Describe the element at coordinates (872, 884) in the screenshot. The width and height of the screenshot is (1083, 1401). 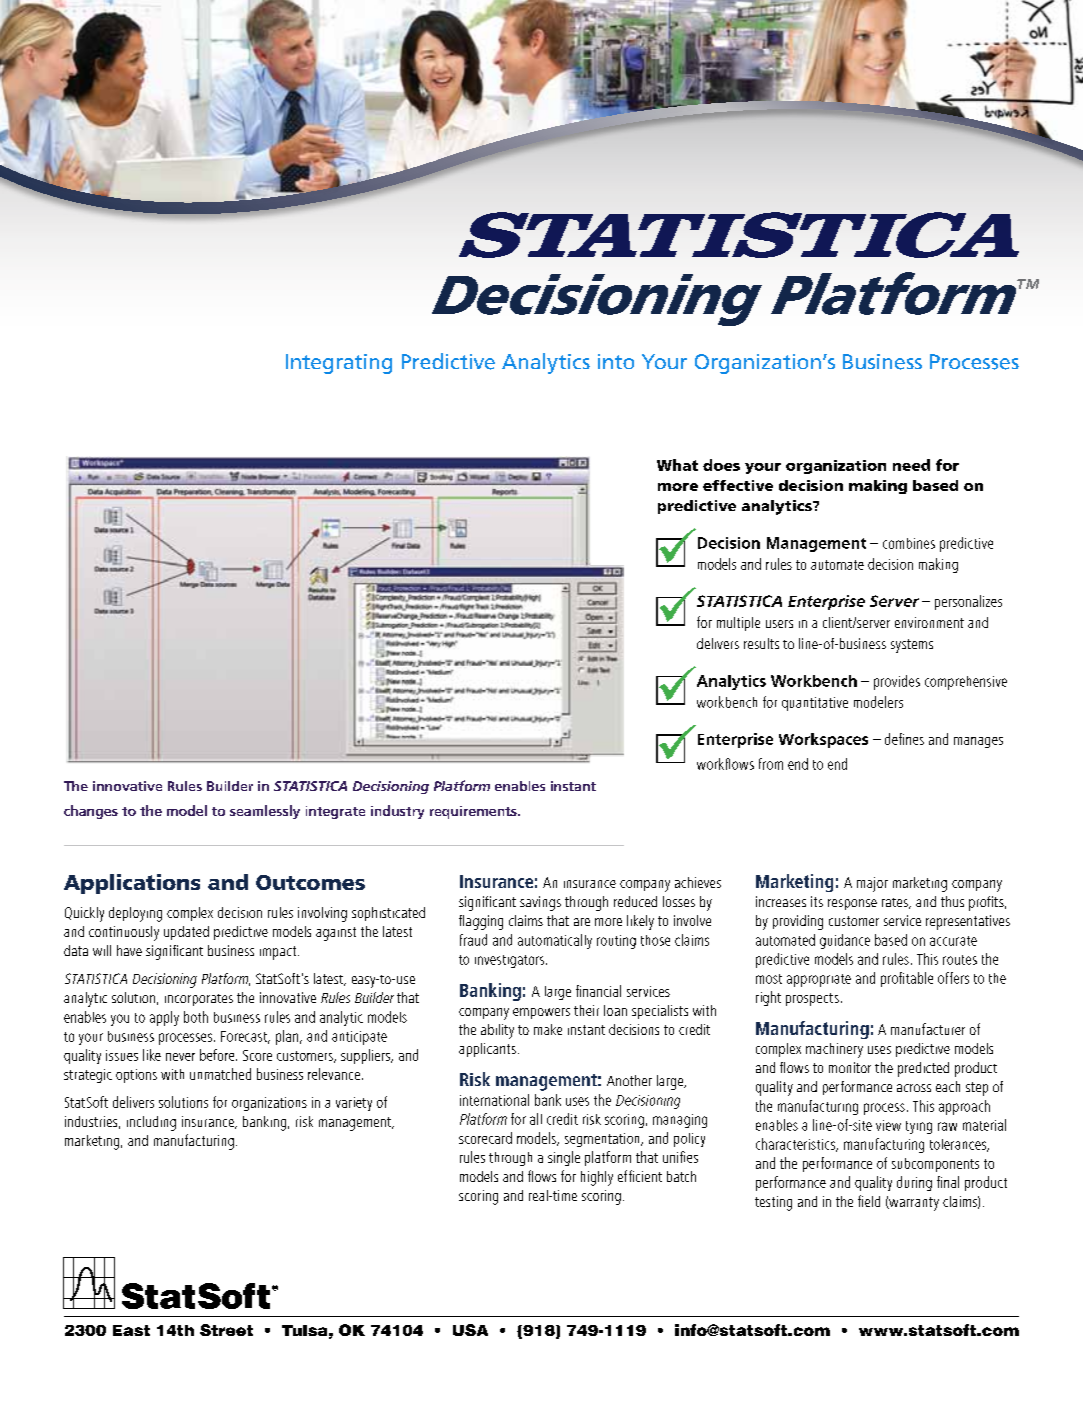
I see `major` at that location.
